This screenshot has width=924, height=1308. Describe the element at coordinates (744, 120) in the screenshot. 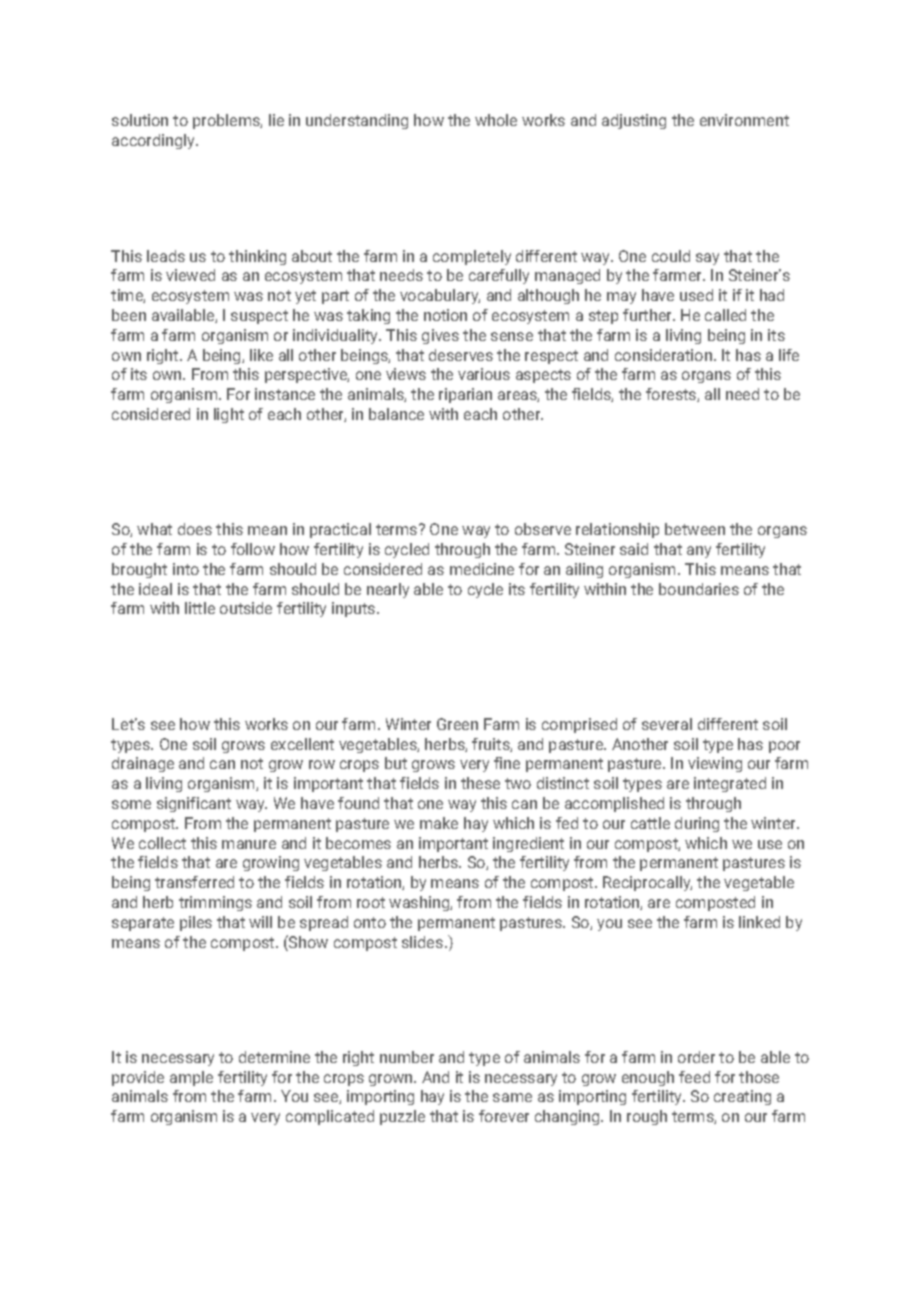

I see `environment` at that location.
